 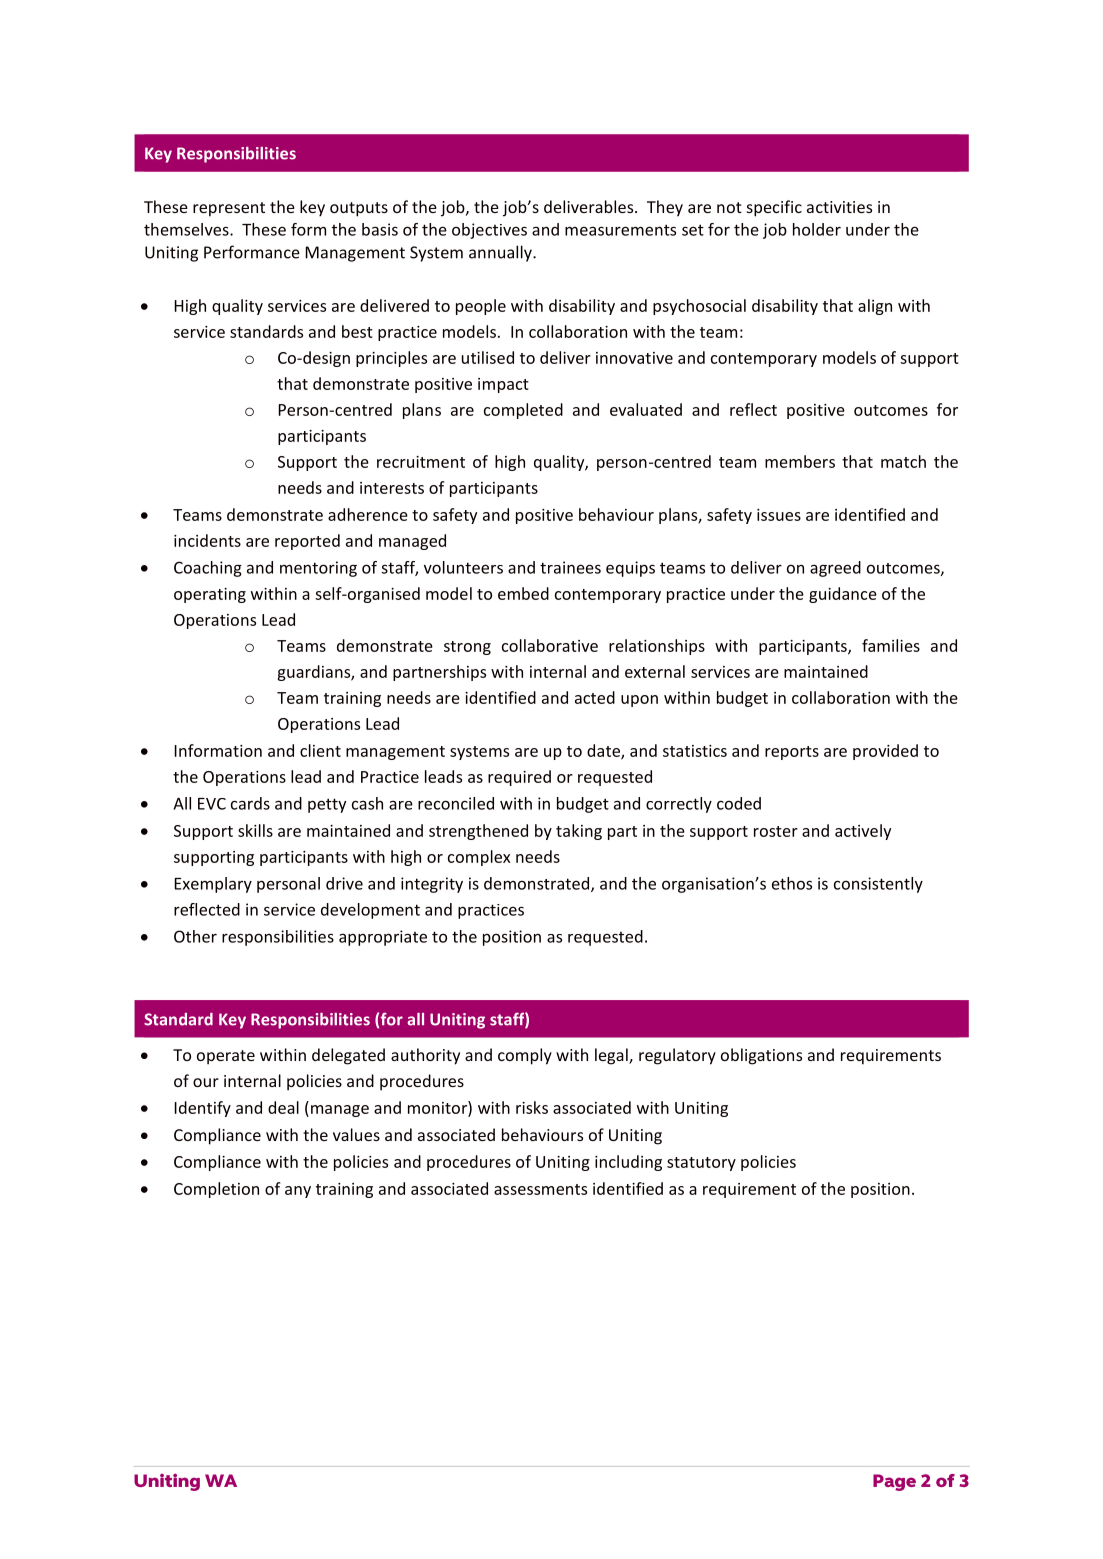 I want to click on operating, so click(x=210, y=595).
